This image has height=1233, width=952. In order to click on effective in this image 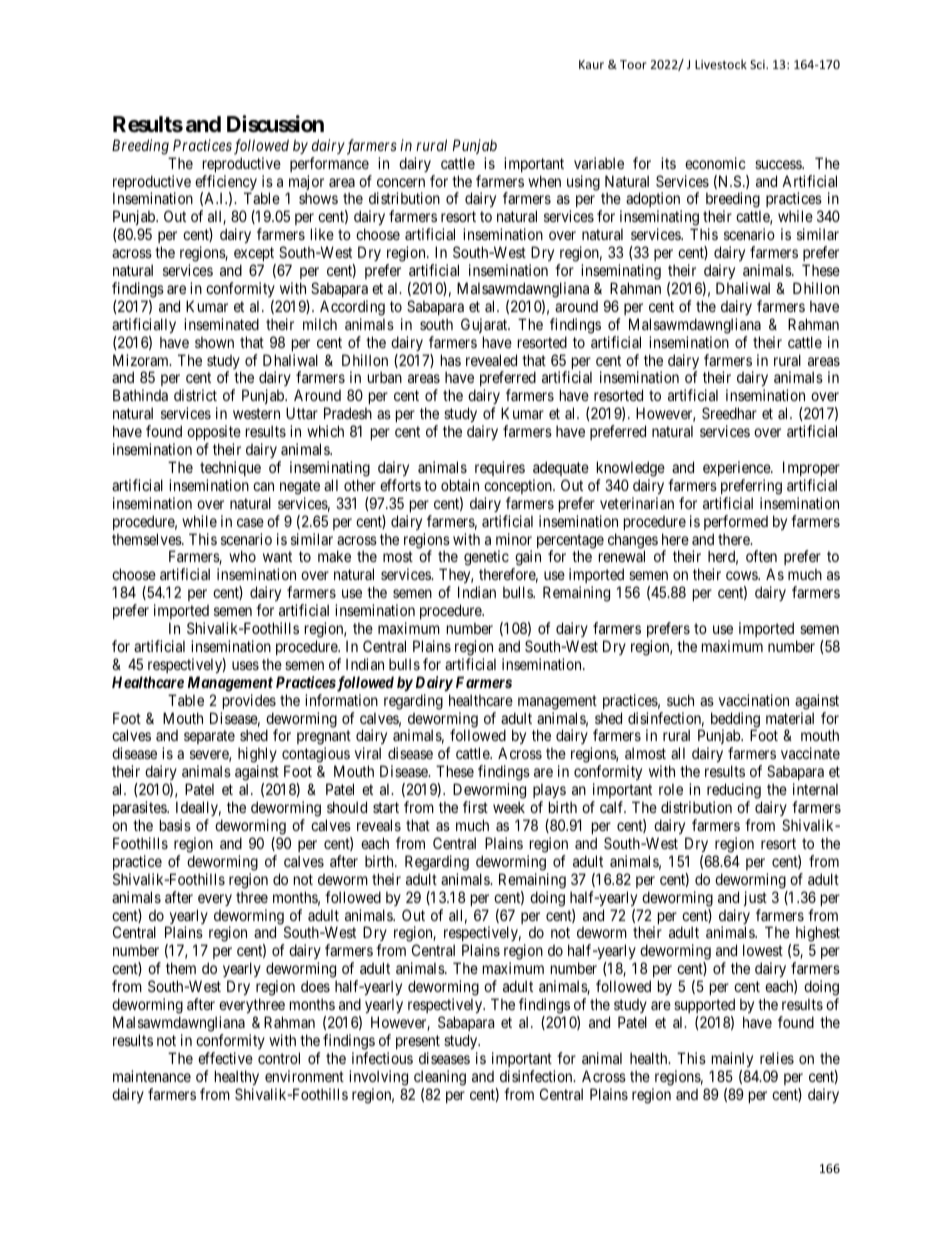, I will do `click(225, 1058)`.
